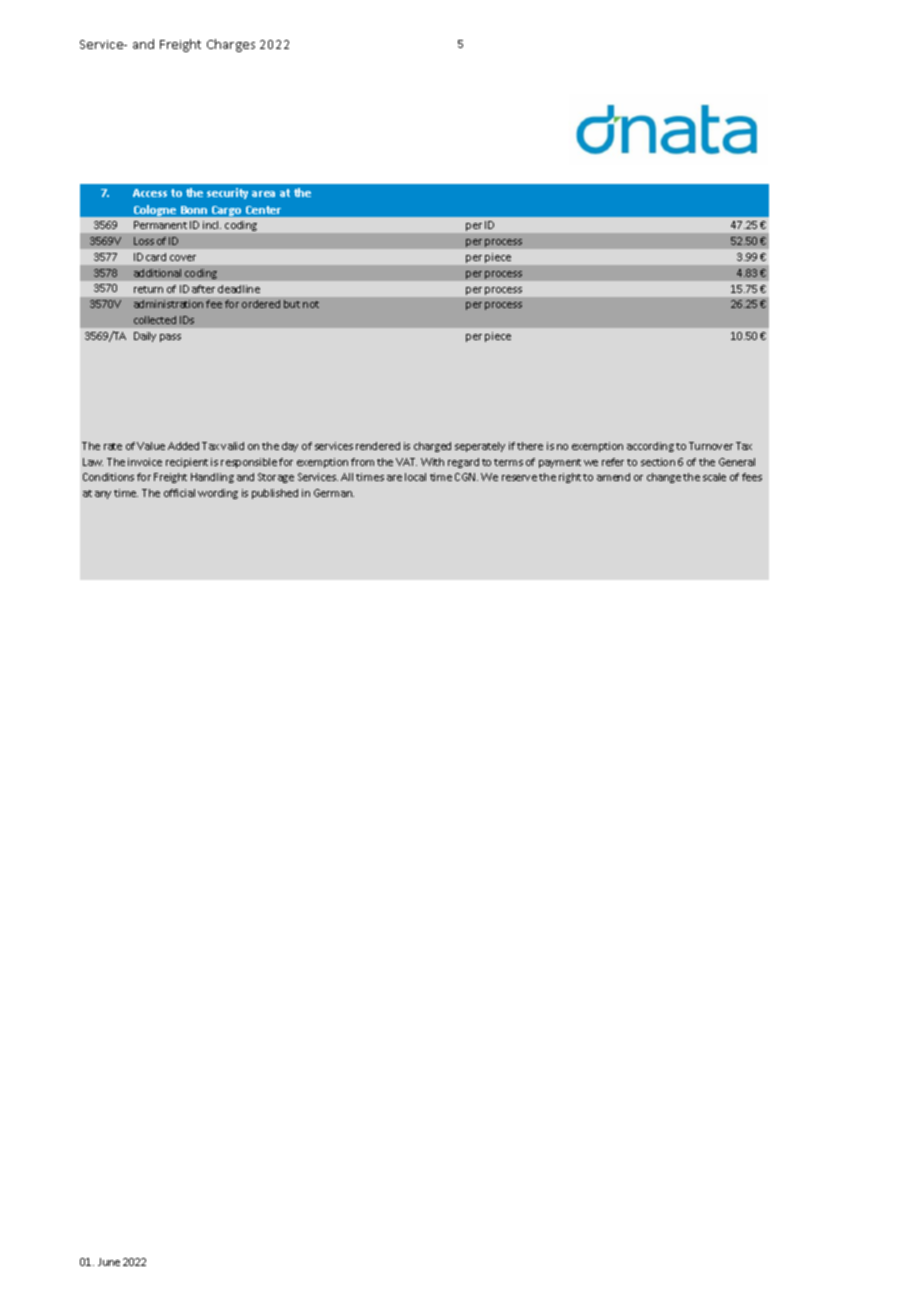  I want to click on German, so click(334, 493).
